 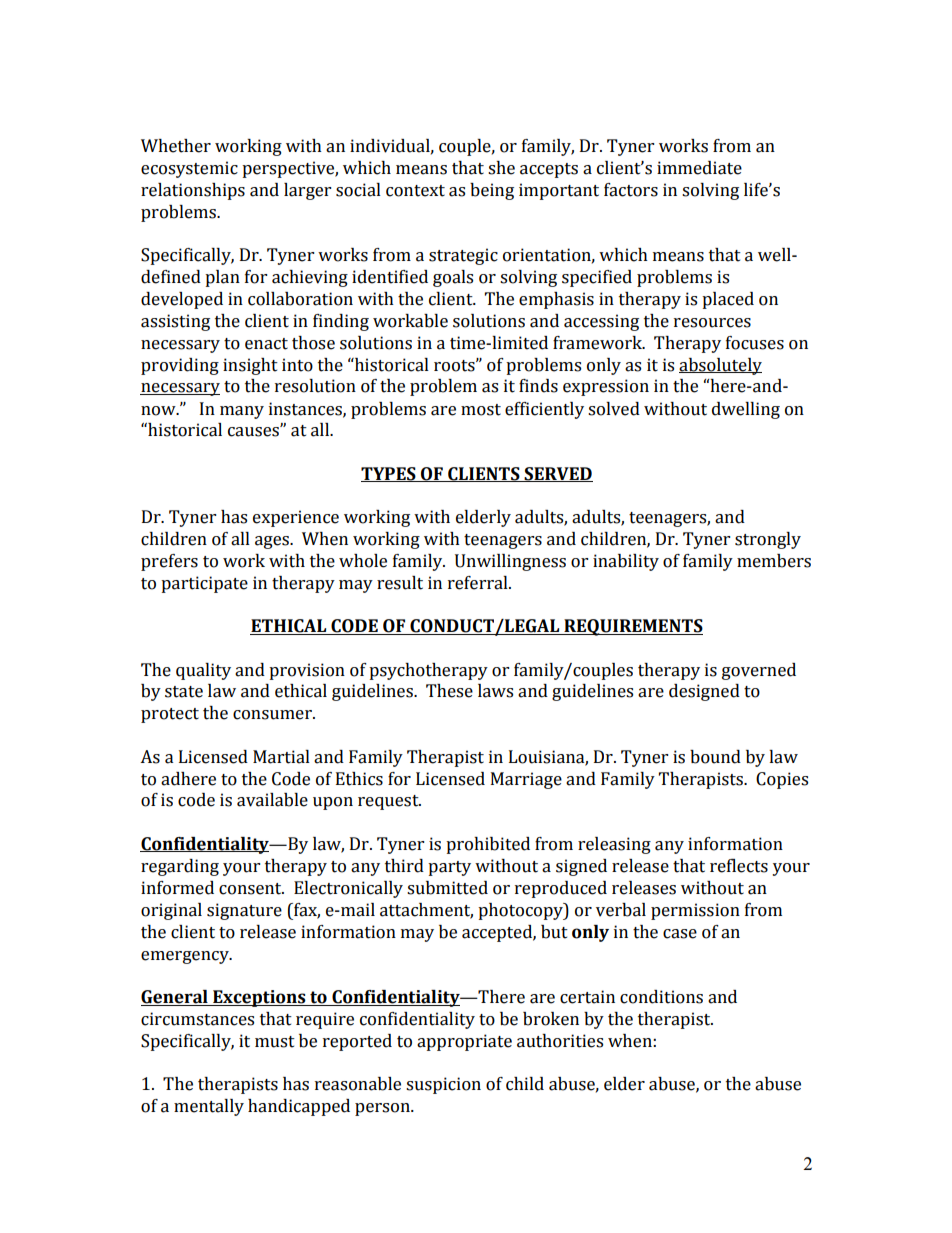 What do you see at coordinates (492, 191) in the screenshot?
I see `being` at bounding box center [492, 191].
